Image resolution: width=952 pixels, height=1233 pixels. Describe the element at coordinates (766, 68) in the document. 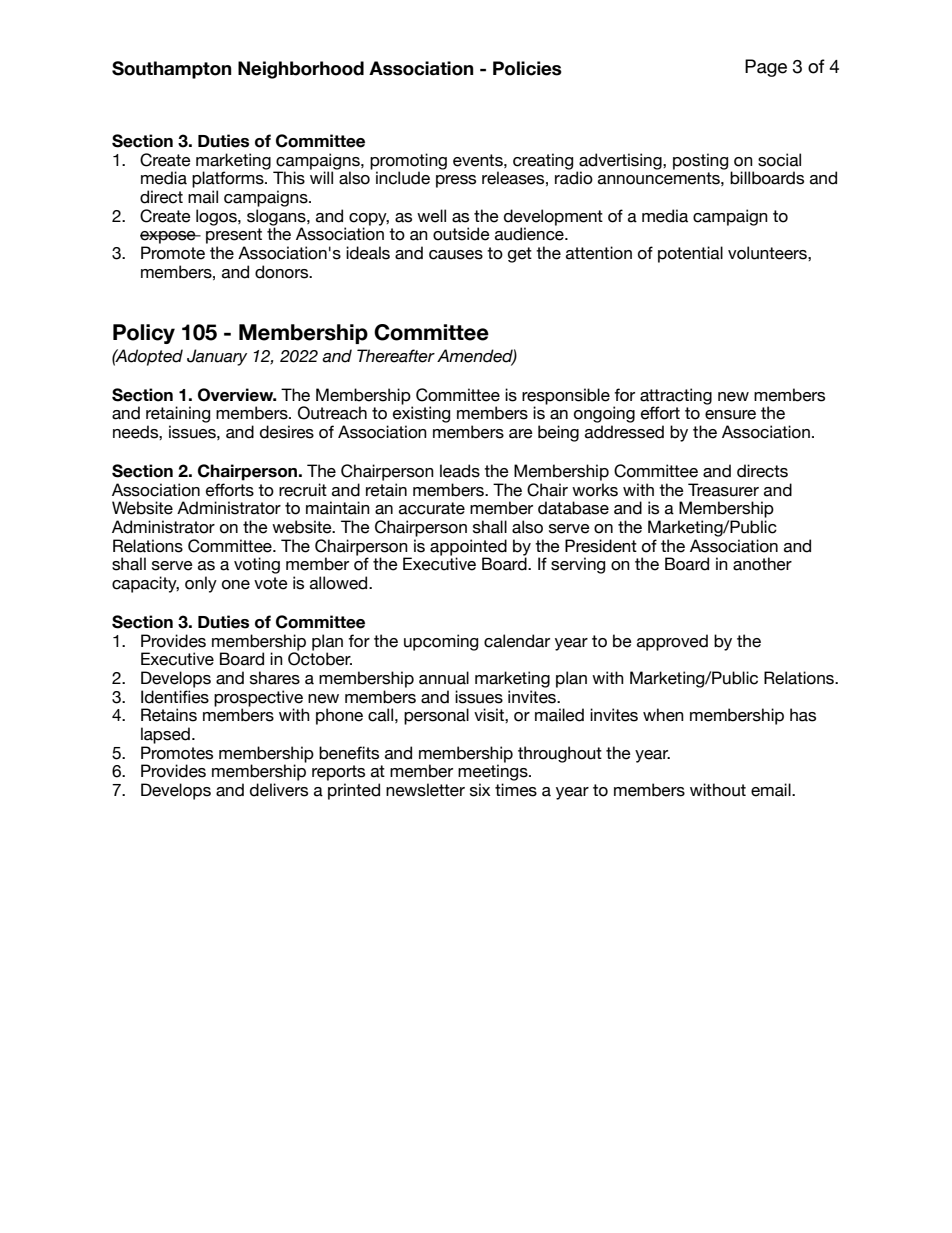

I see `Page` at that location.
